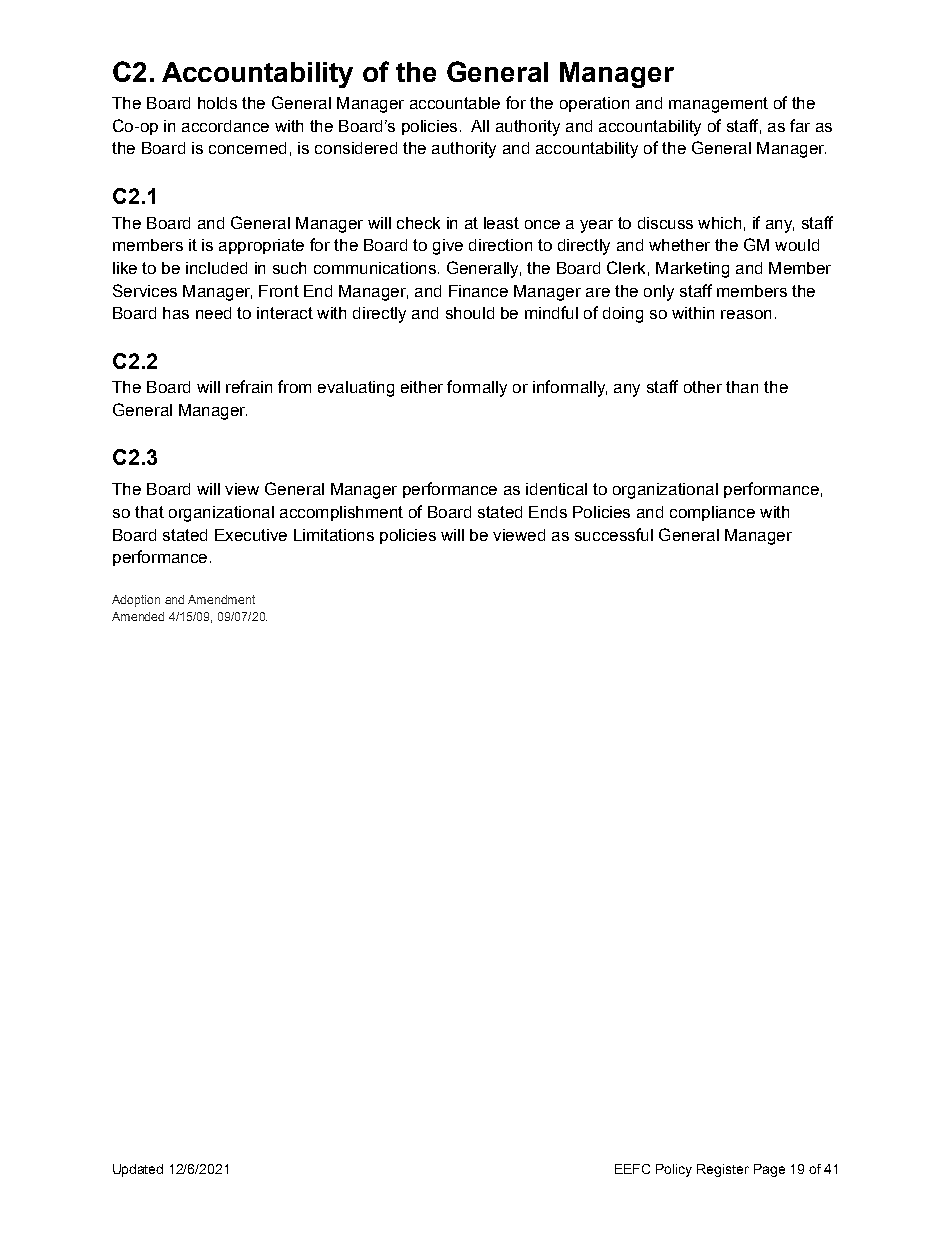  I want to click on Amendment, so click(221, 599).
